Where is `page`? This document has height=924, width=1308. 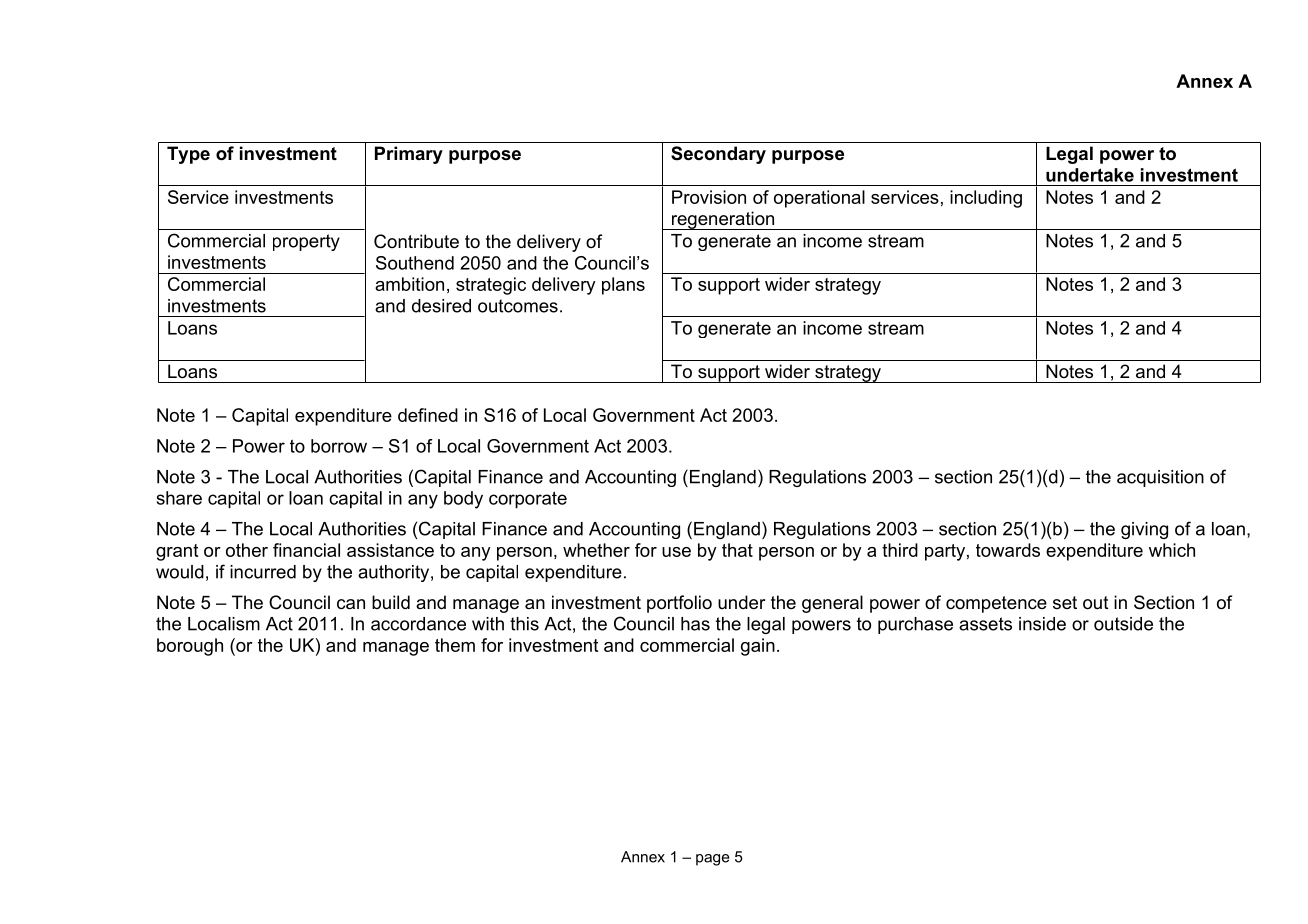 page is located at coordinates (713, 860).
